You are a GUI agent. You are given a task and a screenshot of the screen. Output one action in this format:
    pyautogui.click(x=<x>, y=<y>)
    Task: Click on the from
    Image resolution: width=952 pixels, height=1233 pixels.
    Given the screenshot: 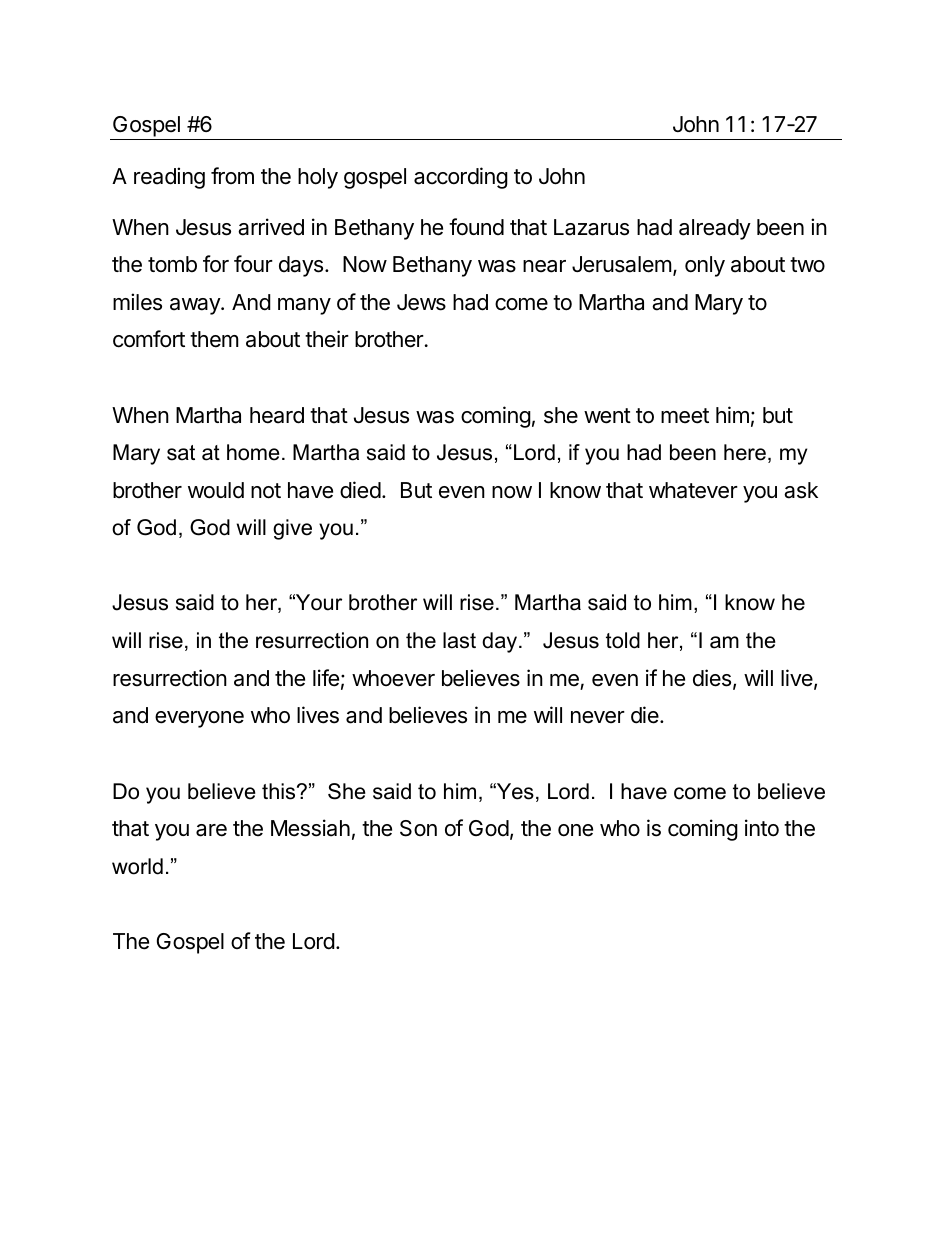 What is the action you would take?
    pyautogui.click(x=232, y=175)
